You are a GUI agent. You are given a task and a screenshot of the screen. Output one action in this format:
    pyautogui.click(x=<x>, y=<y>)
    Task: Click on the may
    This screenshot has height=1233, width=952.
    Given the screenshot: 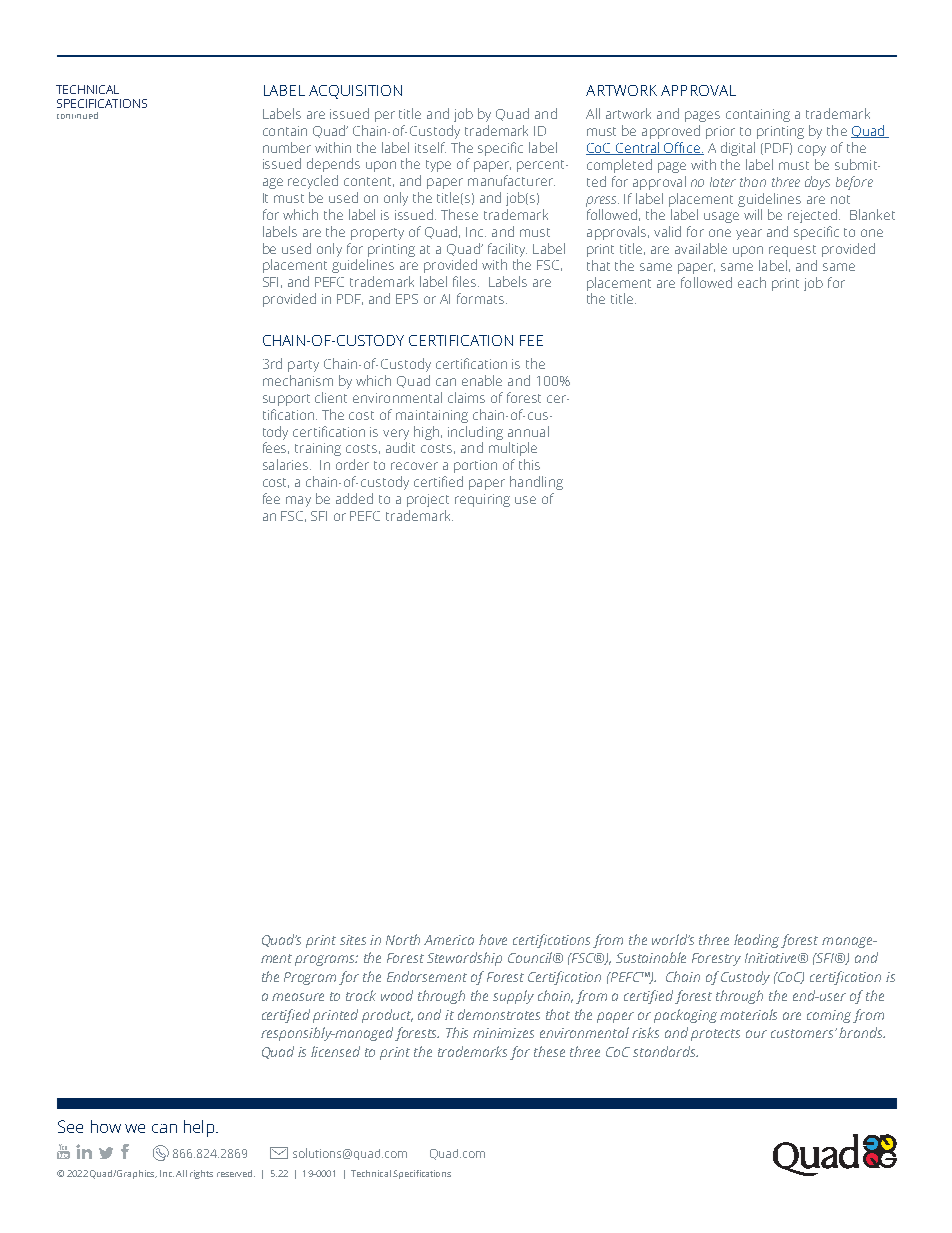 What is the action you would take?
    pyautogui.click(x=298, y=501)
